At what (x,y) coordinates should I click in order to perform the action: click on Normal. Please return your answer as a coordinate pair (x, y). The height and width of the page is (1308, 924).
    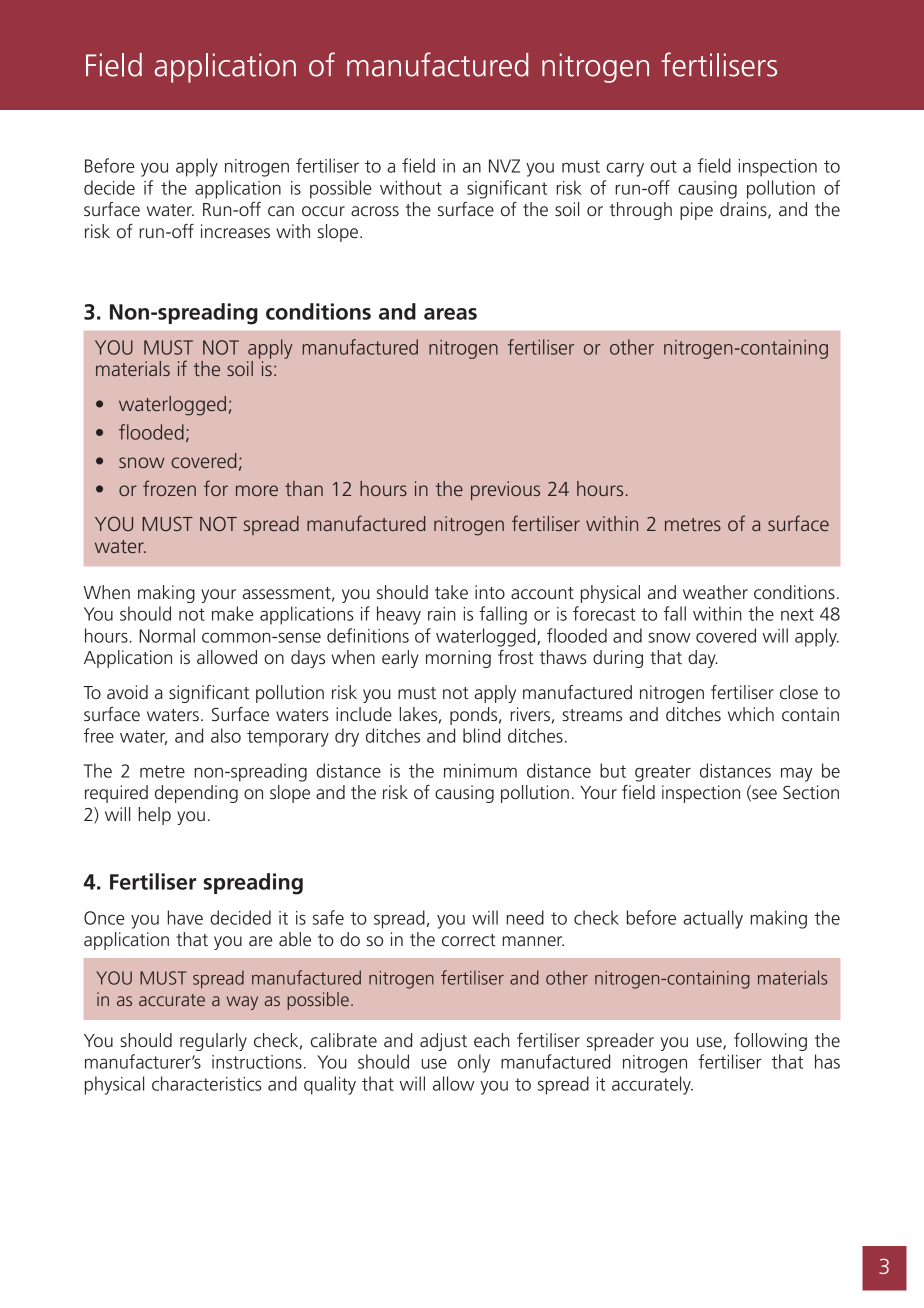
    Looking at the image, I should click on (167, 635).
